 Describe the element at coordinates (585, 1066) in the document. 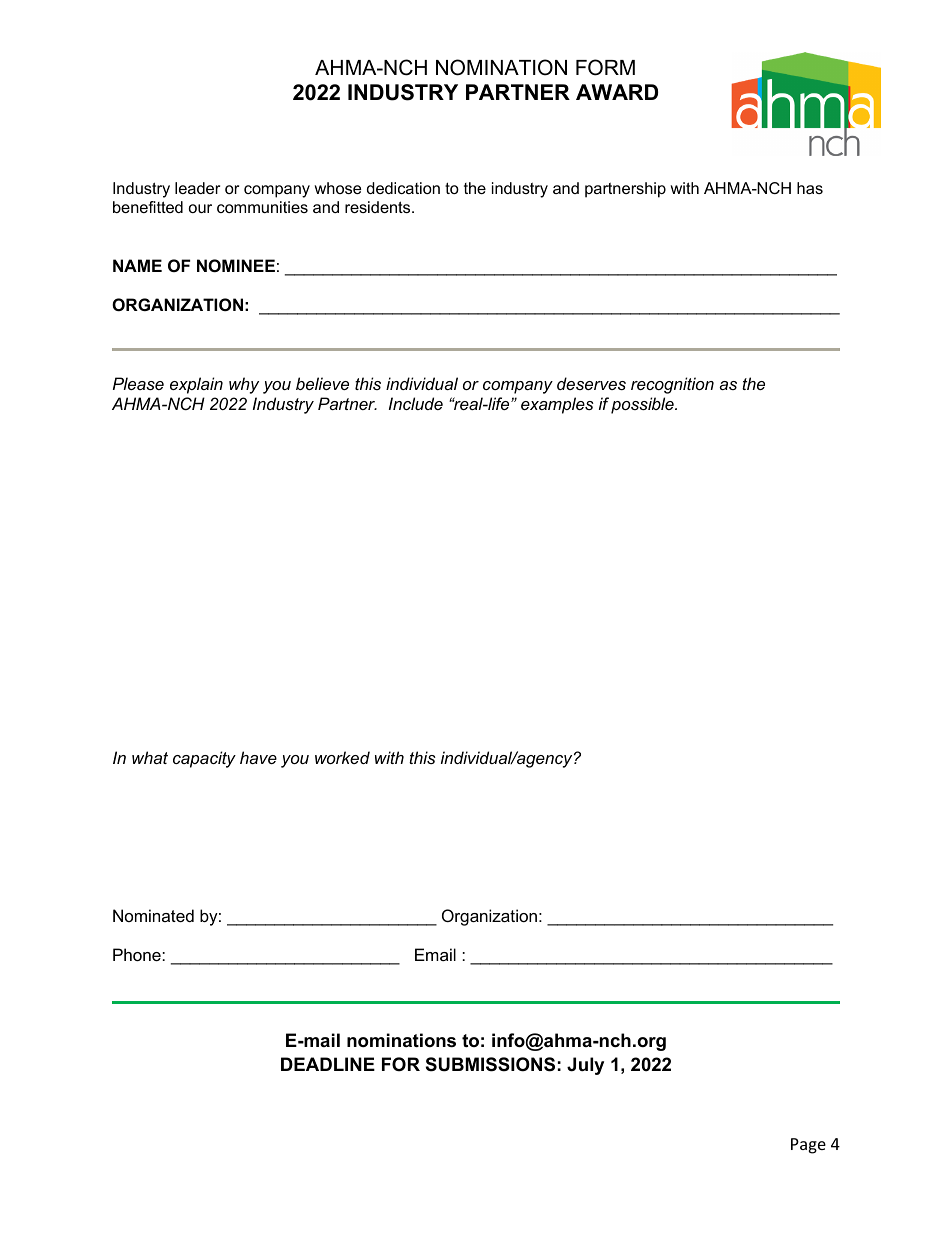

I see `July` at that location.
